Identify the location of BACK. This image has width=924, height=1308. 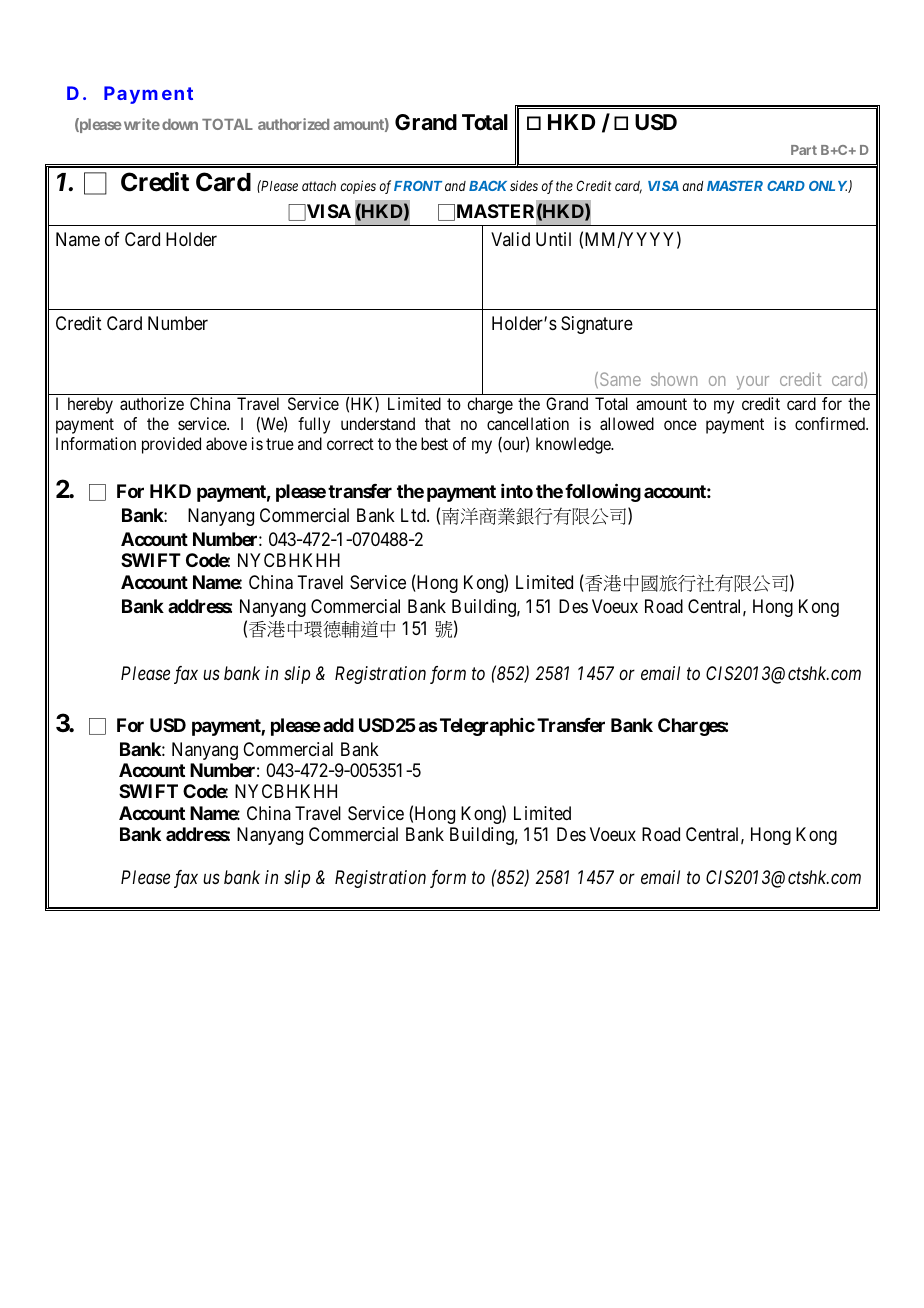
(488, 186).
